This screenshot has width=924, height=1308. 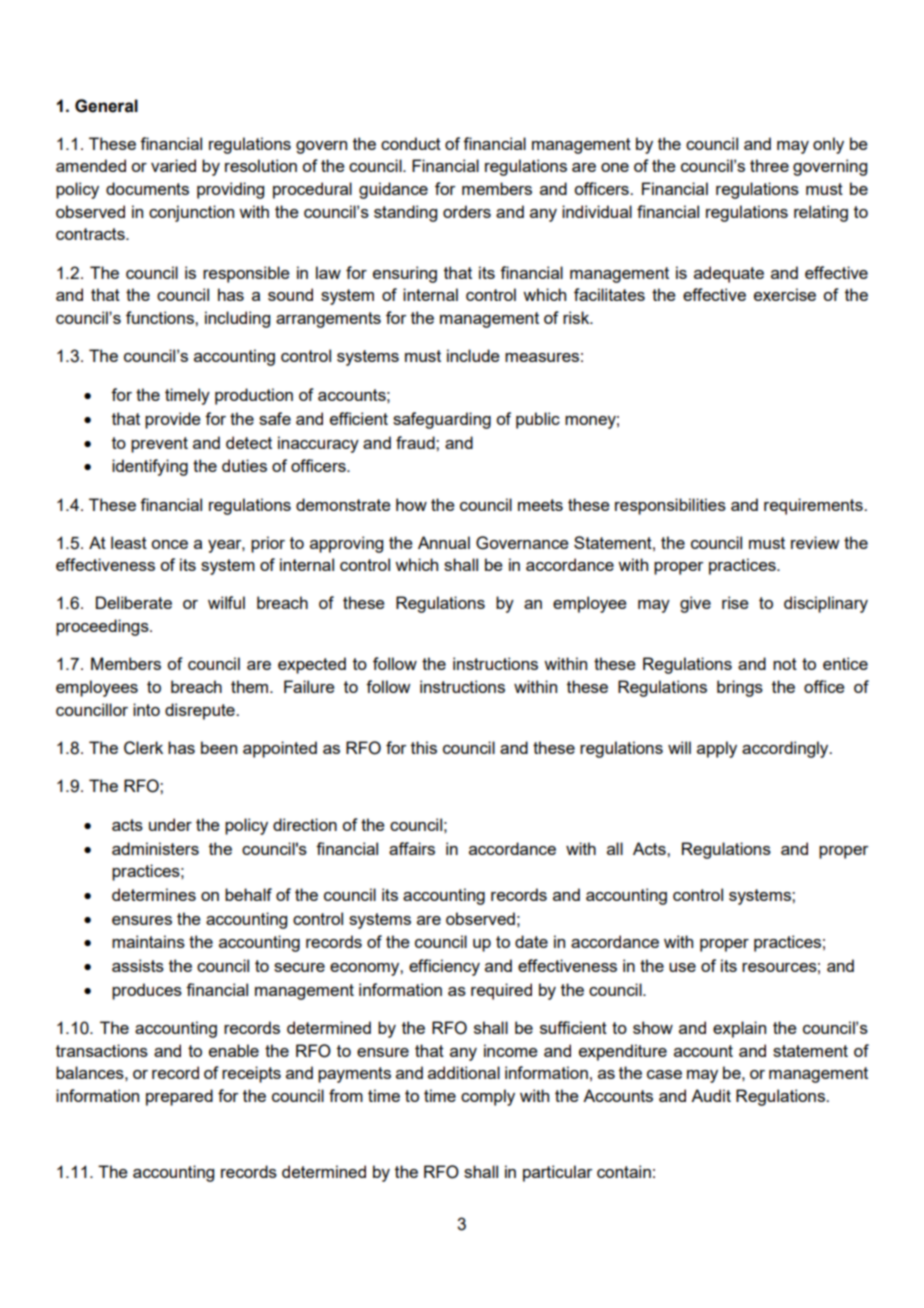 What do you see at coordinates (711, 1095) in the screenshot?
I see `Audit` at bounding box center [711, 1095].
